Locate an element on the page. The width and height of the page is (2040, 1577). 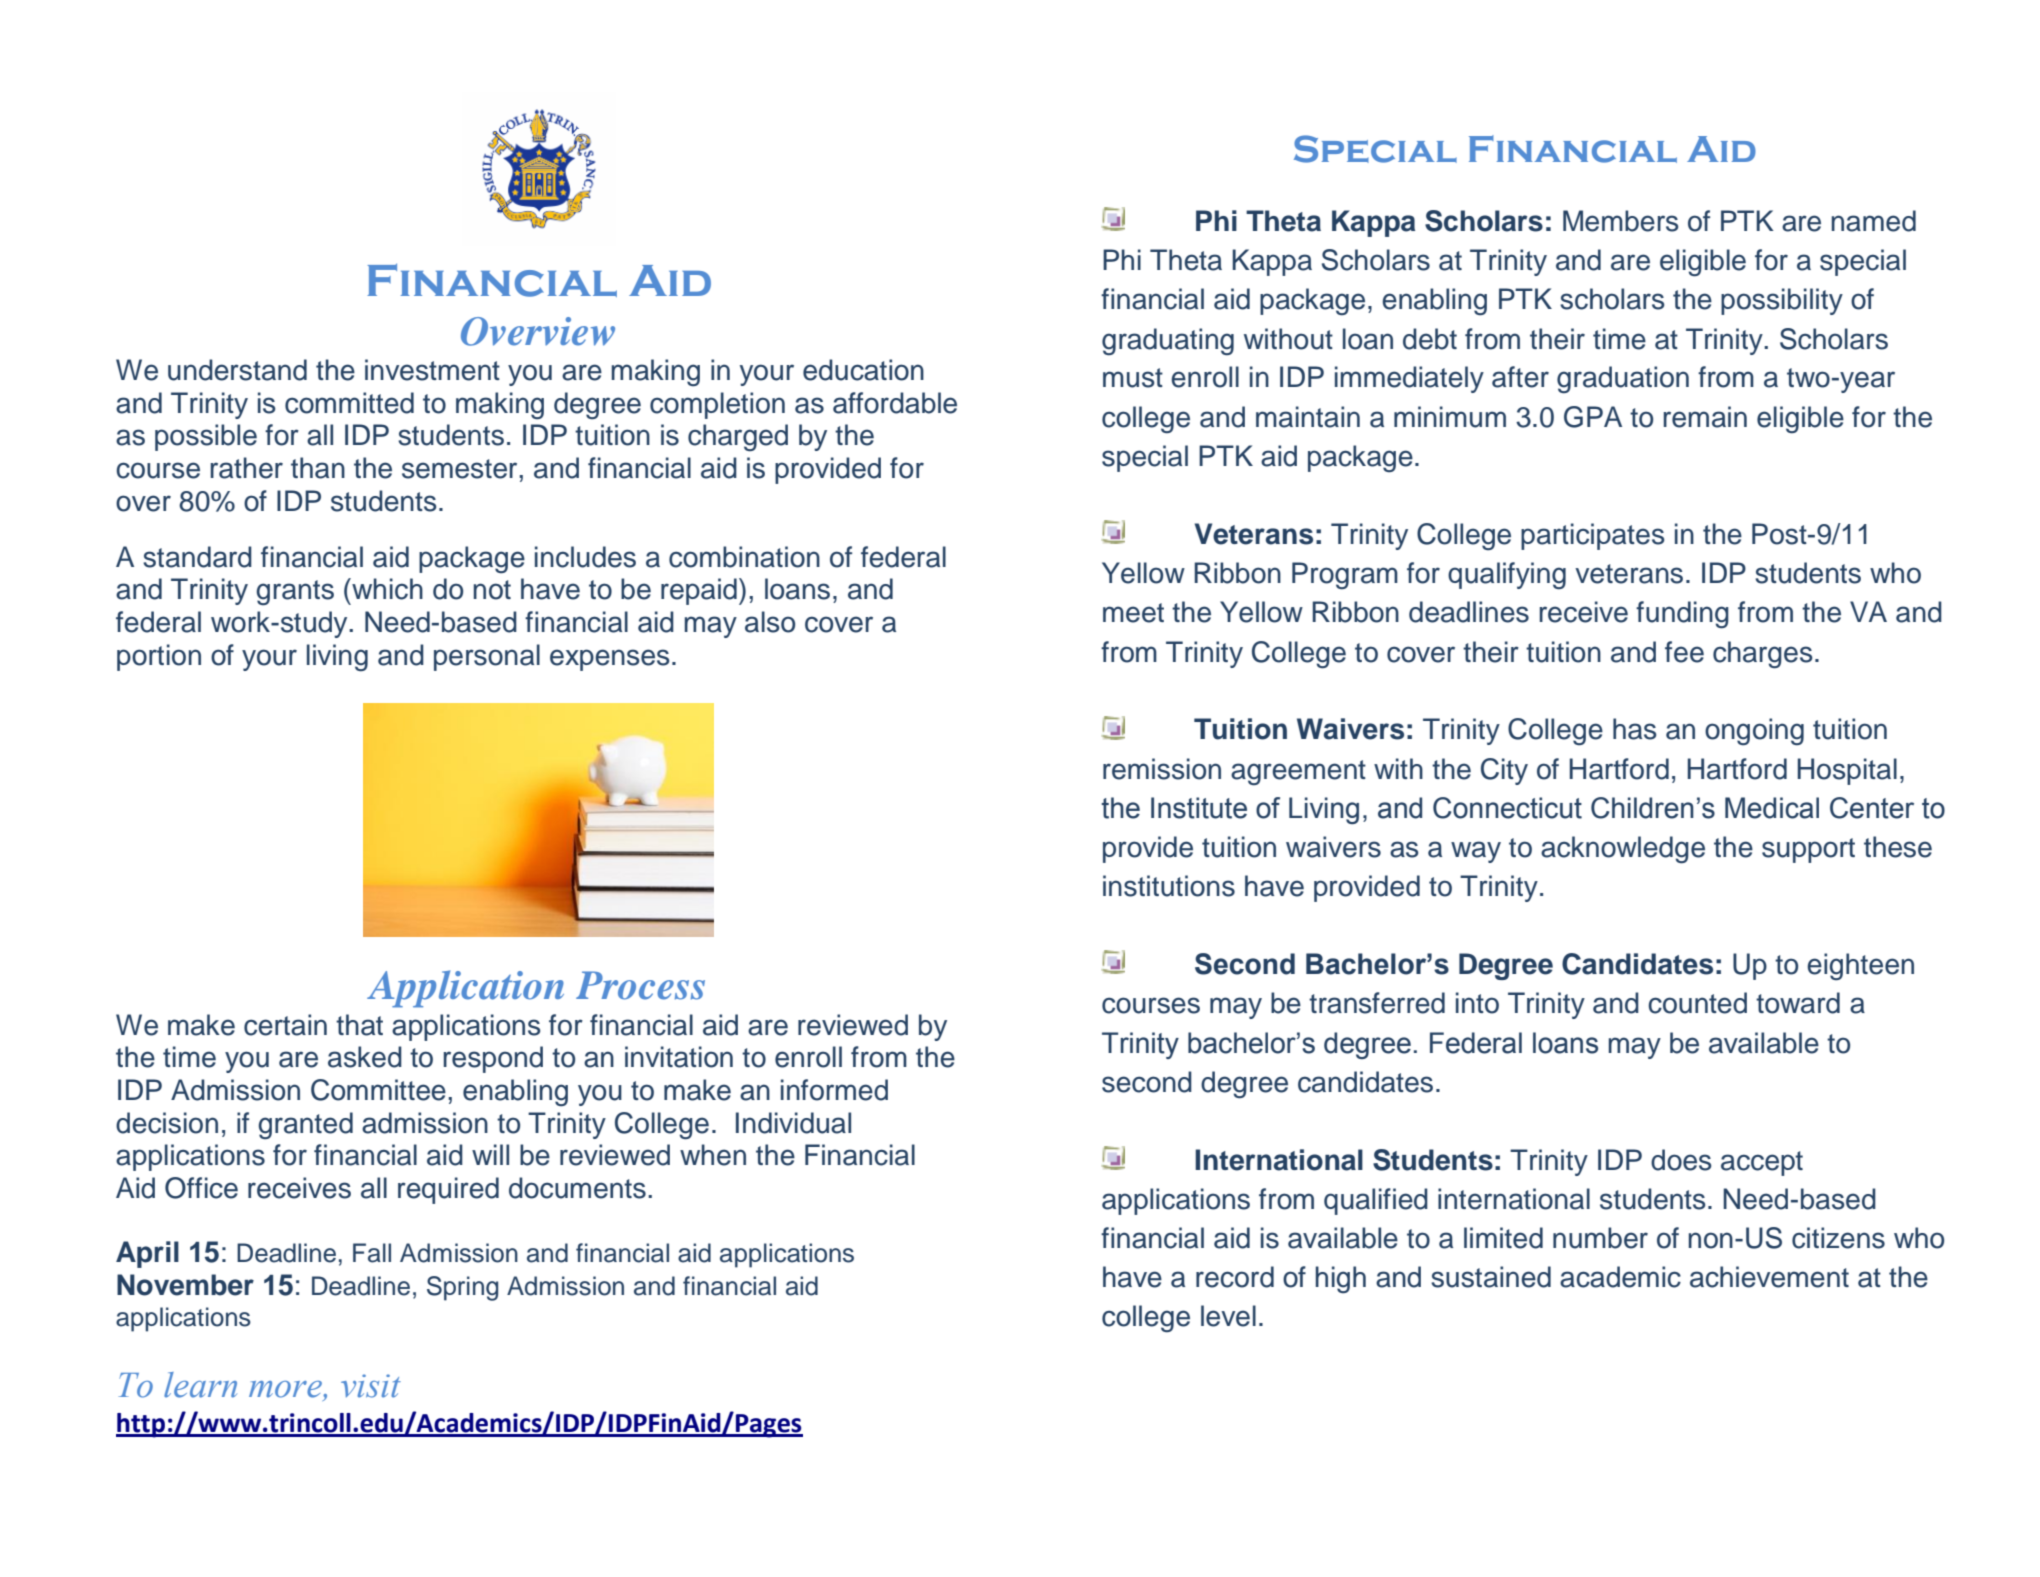
level is located at coordinates (1228, 1316).
